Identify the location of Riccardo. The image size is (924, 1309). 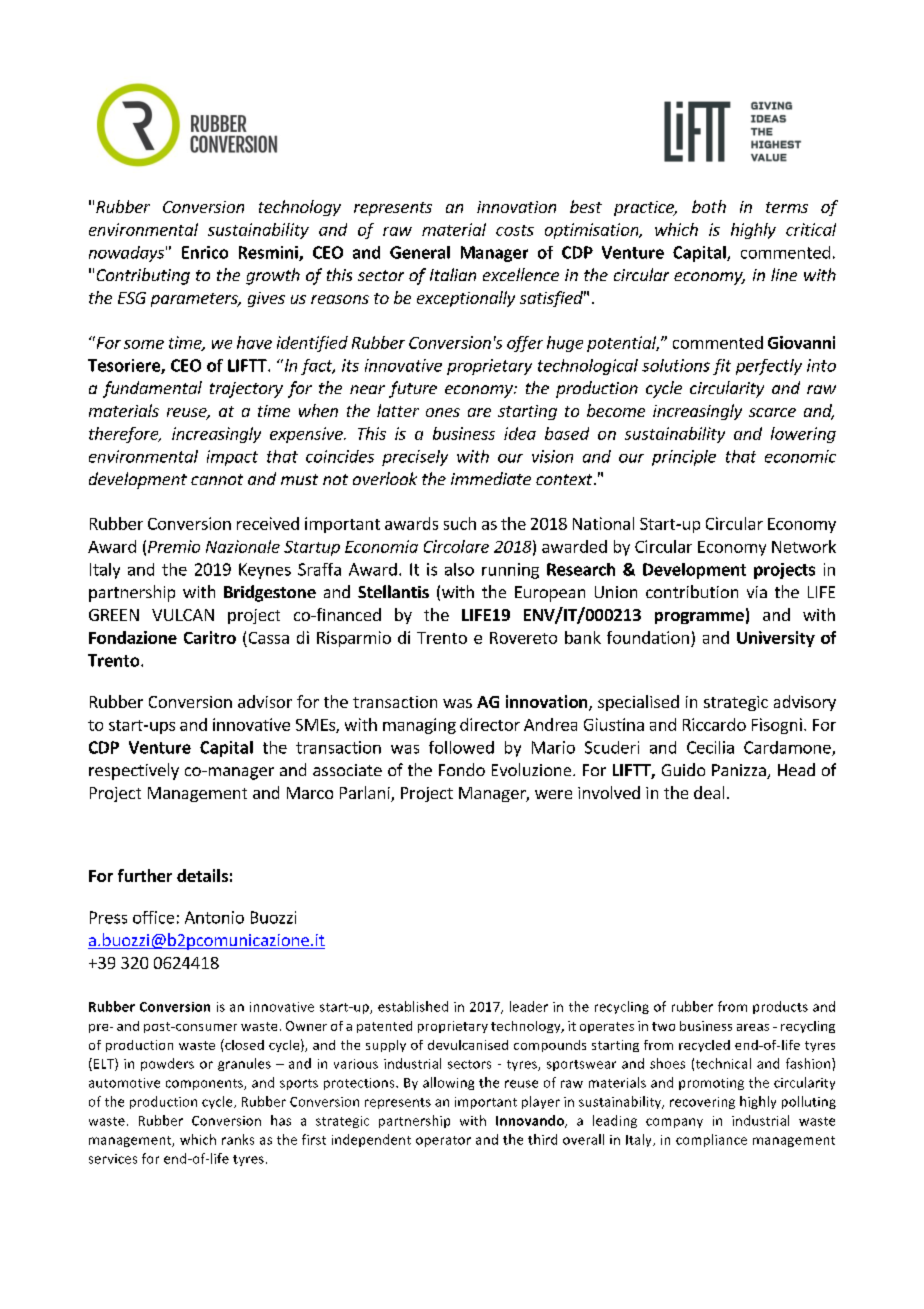
(714, 724).
